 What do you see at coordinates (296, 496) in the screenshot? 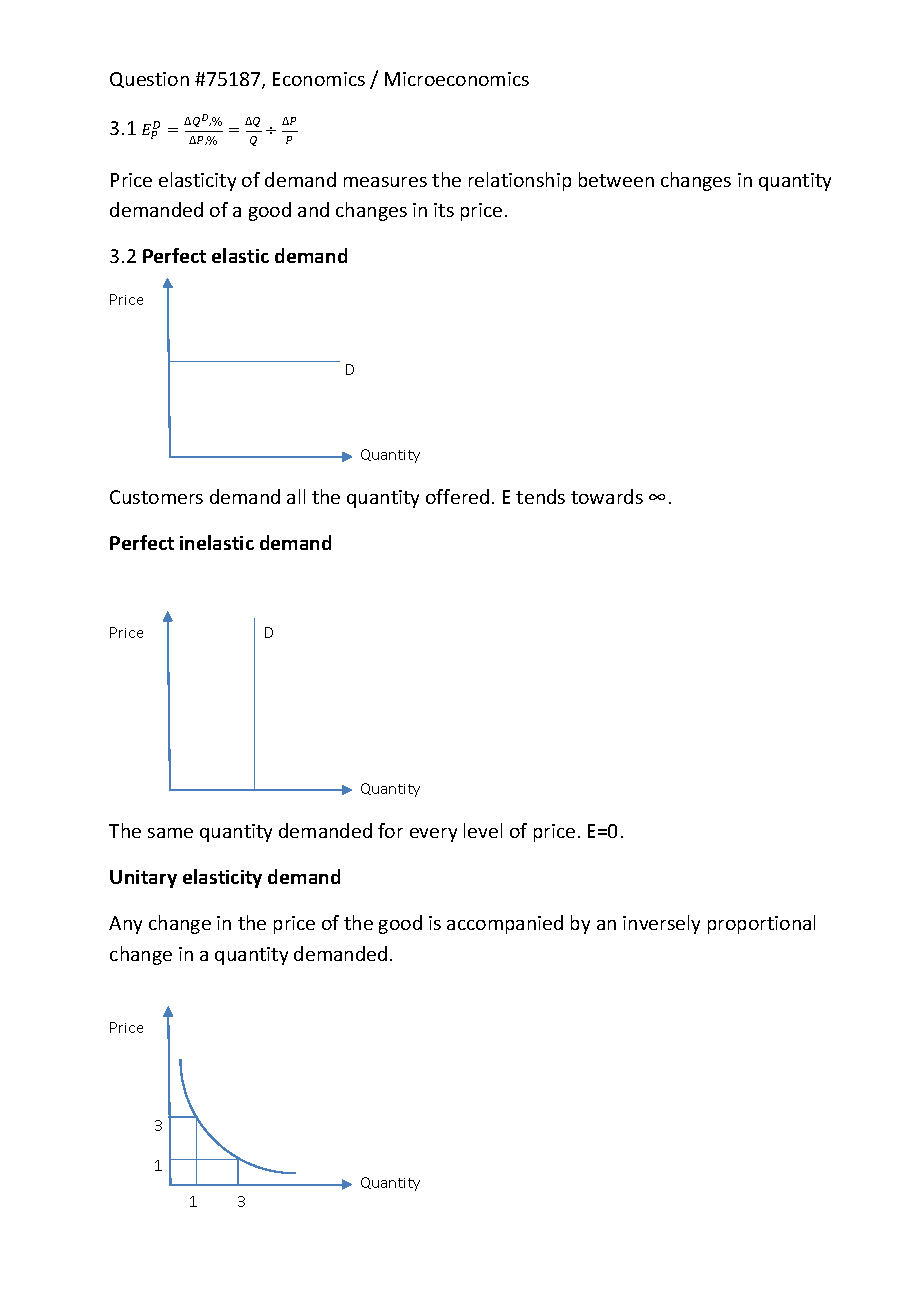
I see `all` at bounding box center [296, 496].
